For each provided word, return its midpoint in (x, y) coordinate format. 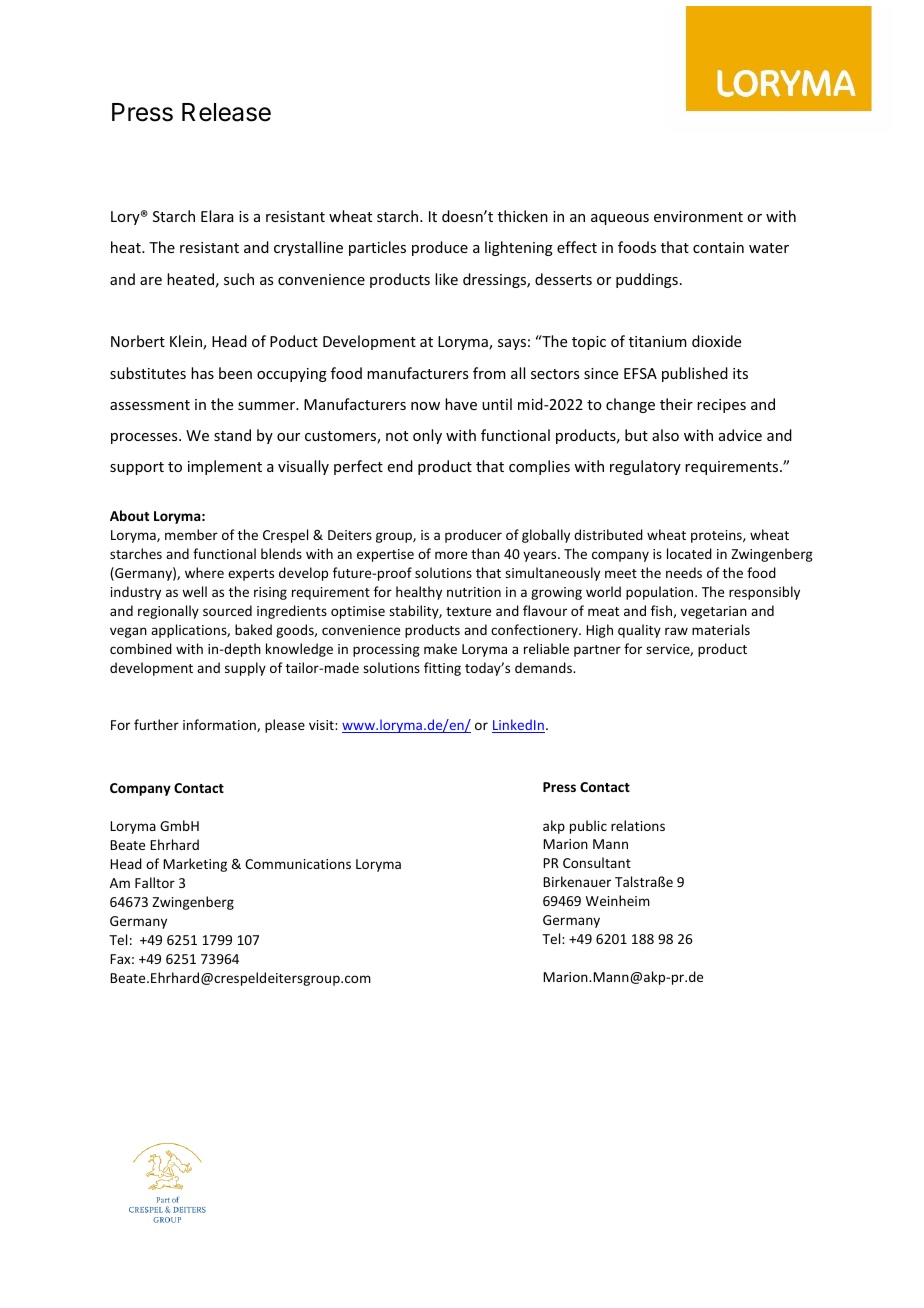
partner (597, 651)
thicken (523, 216)
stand (232, 435)
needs (684, 572)
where (204, 572)
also (665, 435)
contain (718, 247)
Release (226, 112)
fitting (442, 669)
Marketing (195, 865)
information (220, 725)
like (446, 279)
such (239, 279)
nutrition (474, 592)
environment (698, 216)
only (427, 436)
